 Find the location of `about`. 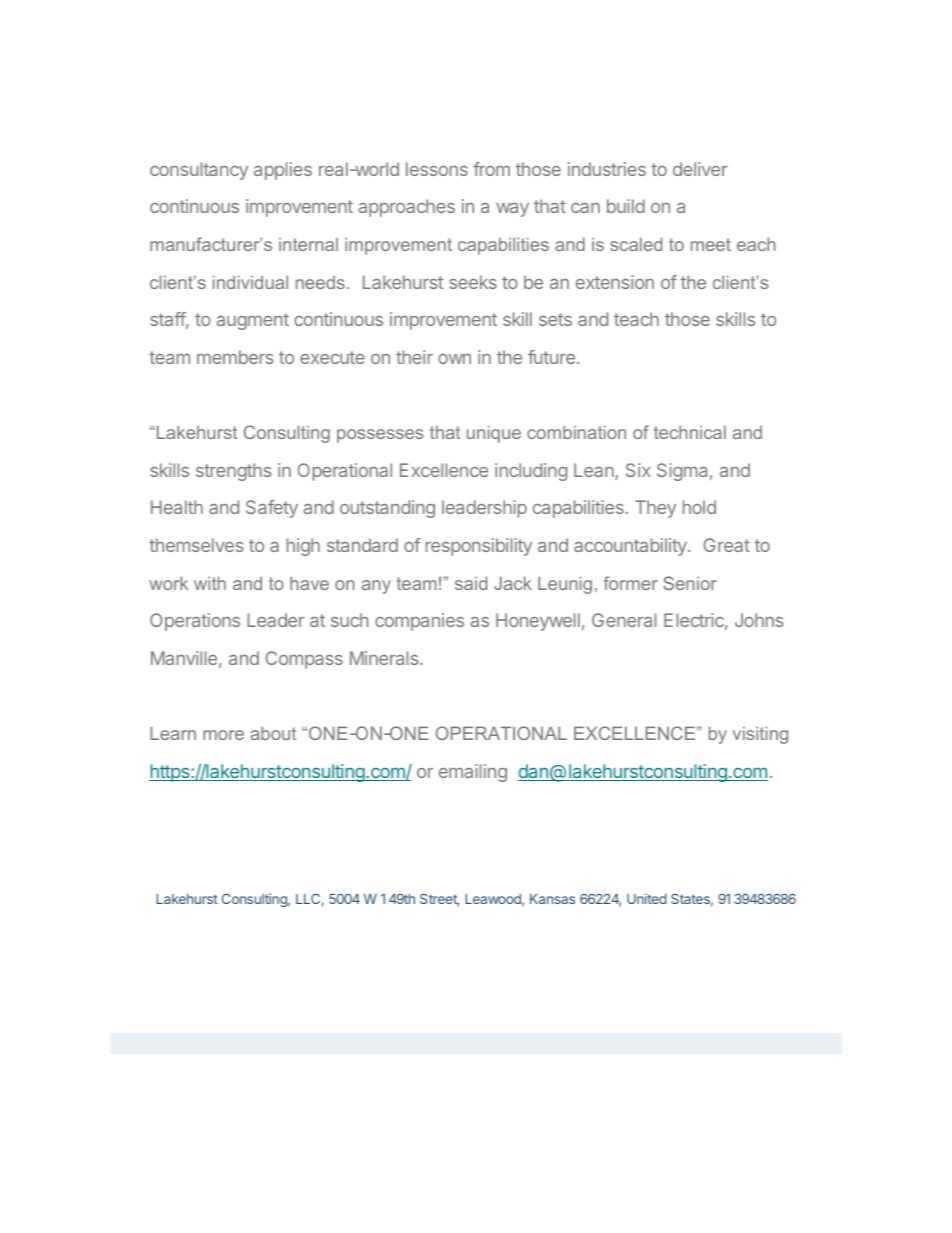

about is located at coordinates (273, 733).
